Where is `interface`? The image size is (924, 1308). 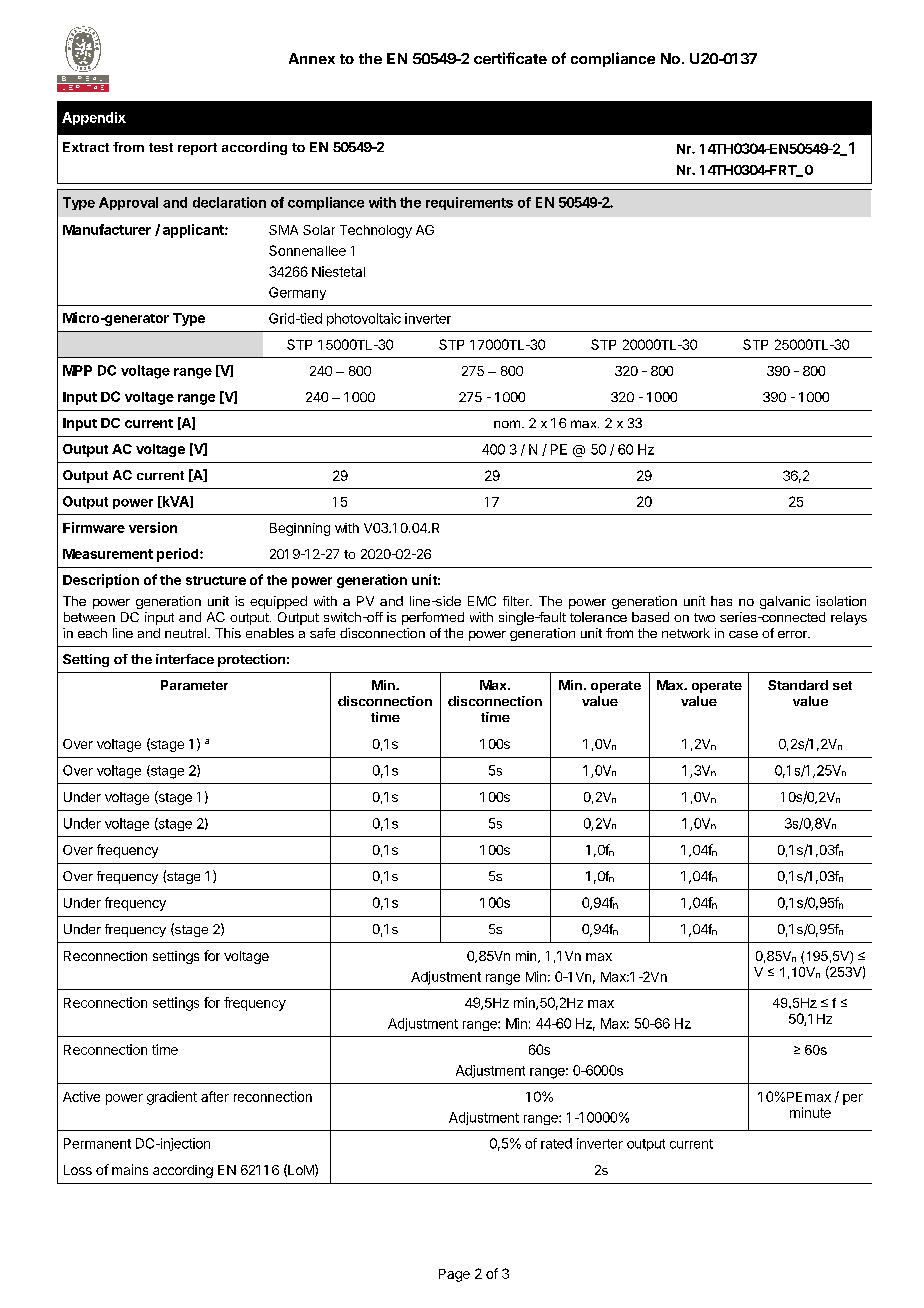 interface is located at coordinates (185, 659).
